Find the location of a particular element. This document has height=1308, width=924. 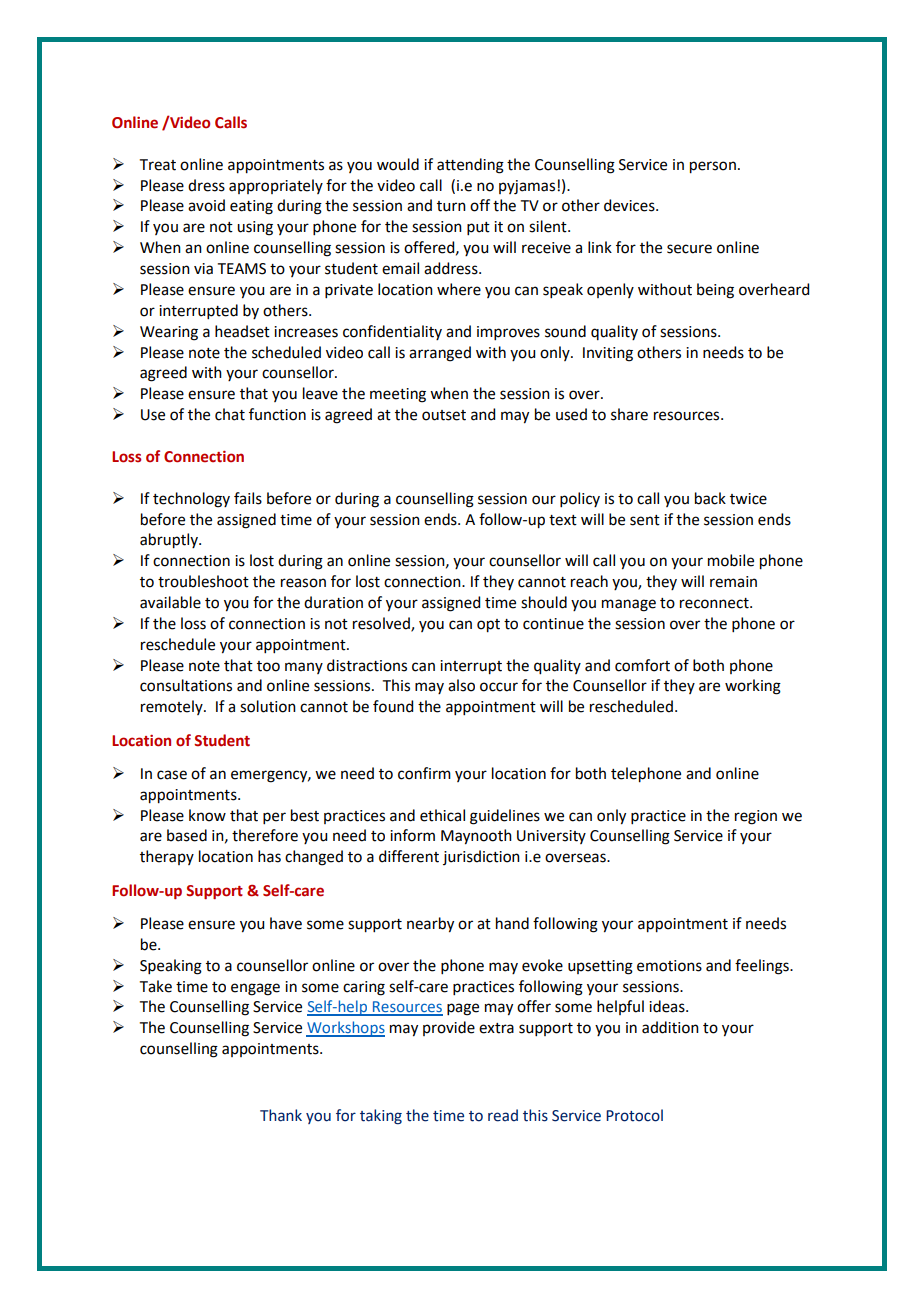

opt is located at coordinates (488, 626).
